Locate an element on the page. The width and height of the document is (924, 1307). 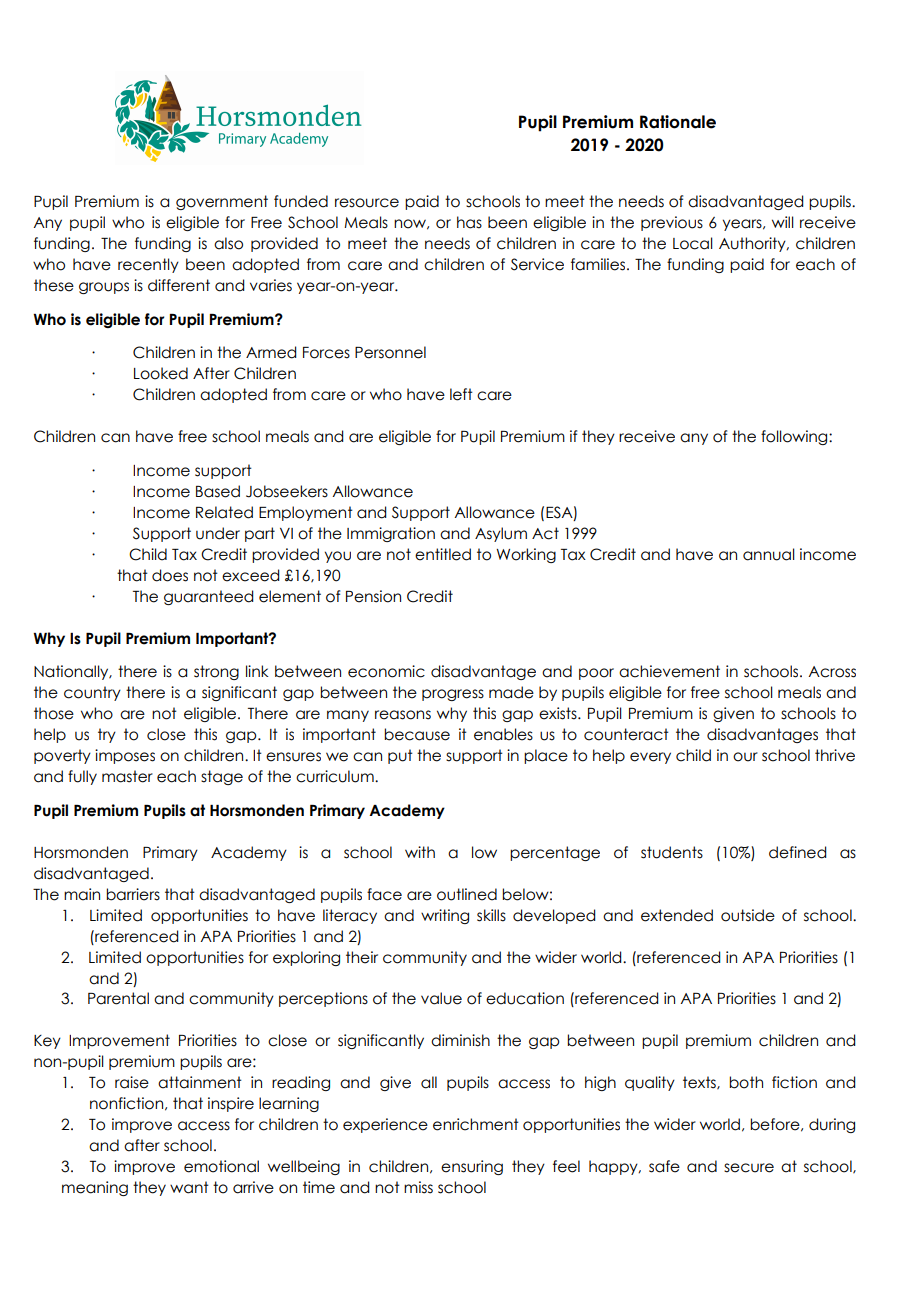
resource is located at coordinates (367, 203).
